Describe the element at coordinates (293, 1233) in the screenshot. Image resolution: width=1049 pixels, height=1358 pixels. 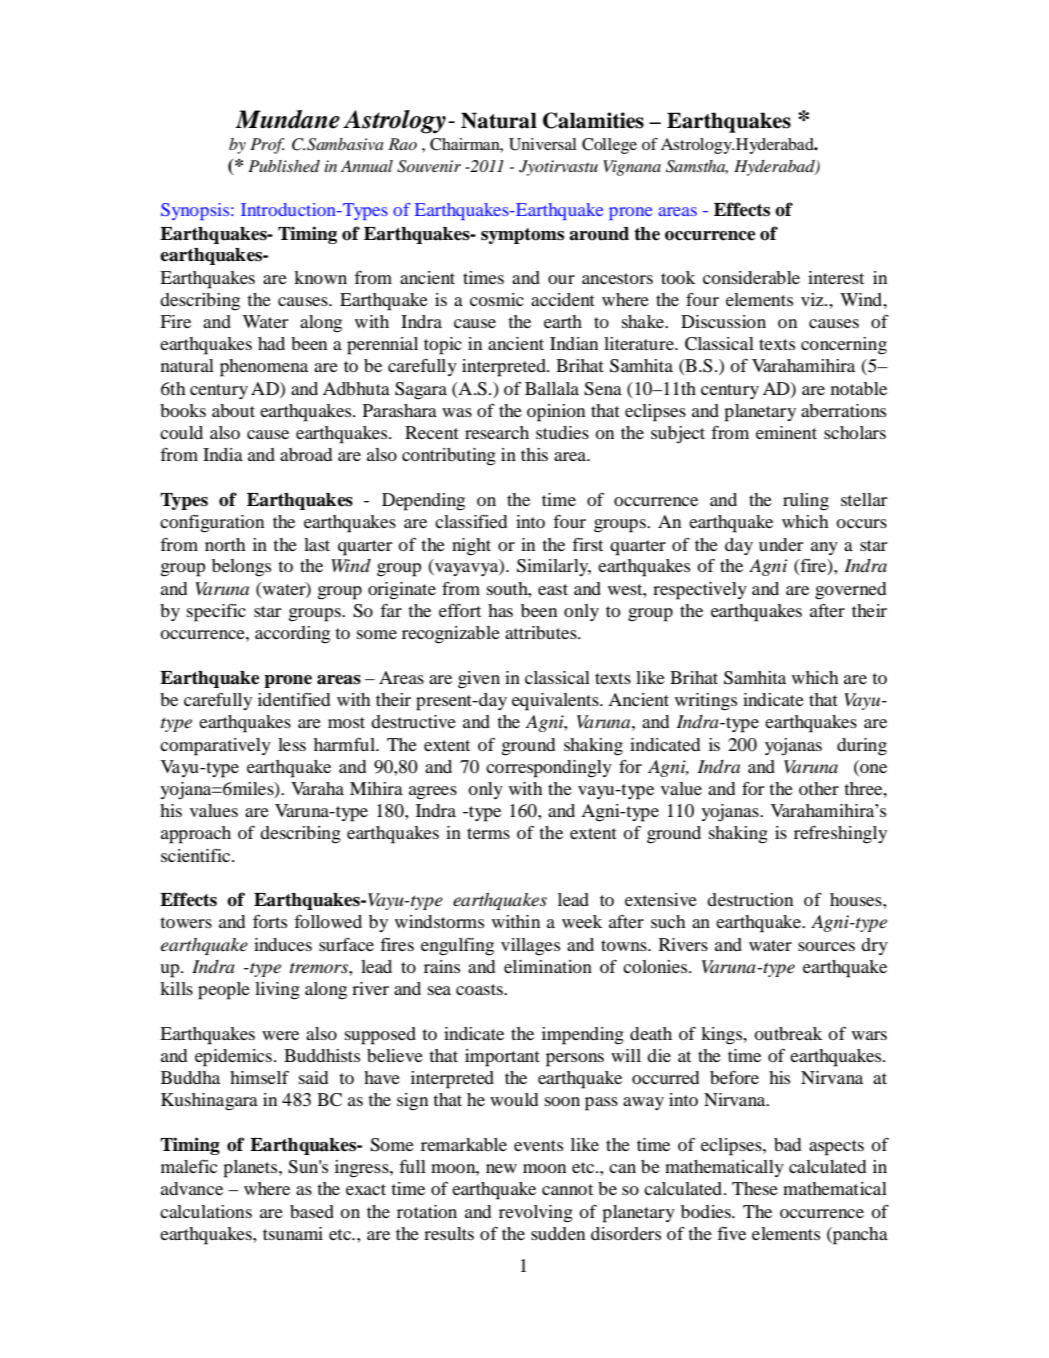
I see `tsunami` at that location.
